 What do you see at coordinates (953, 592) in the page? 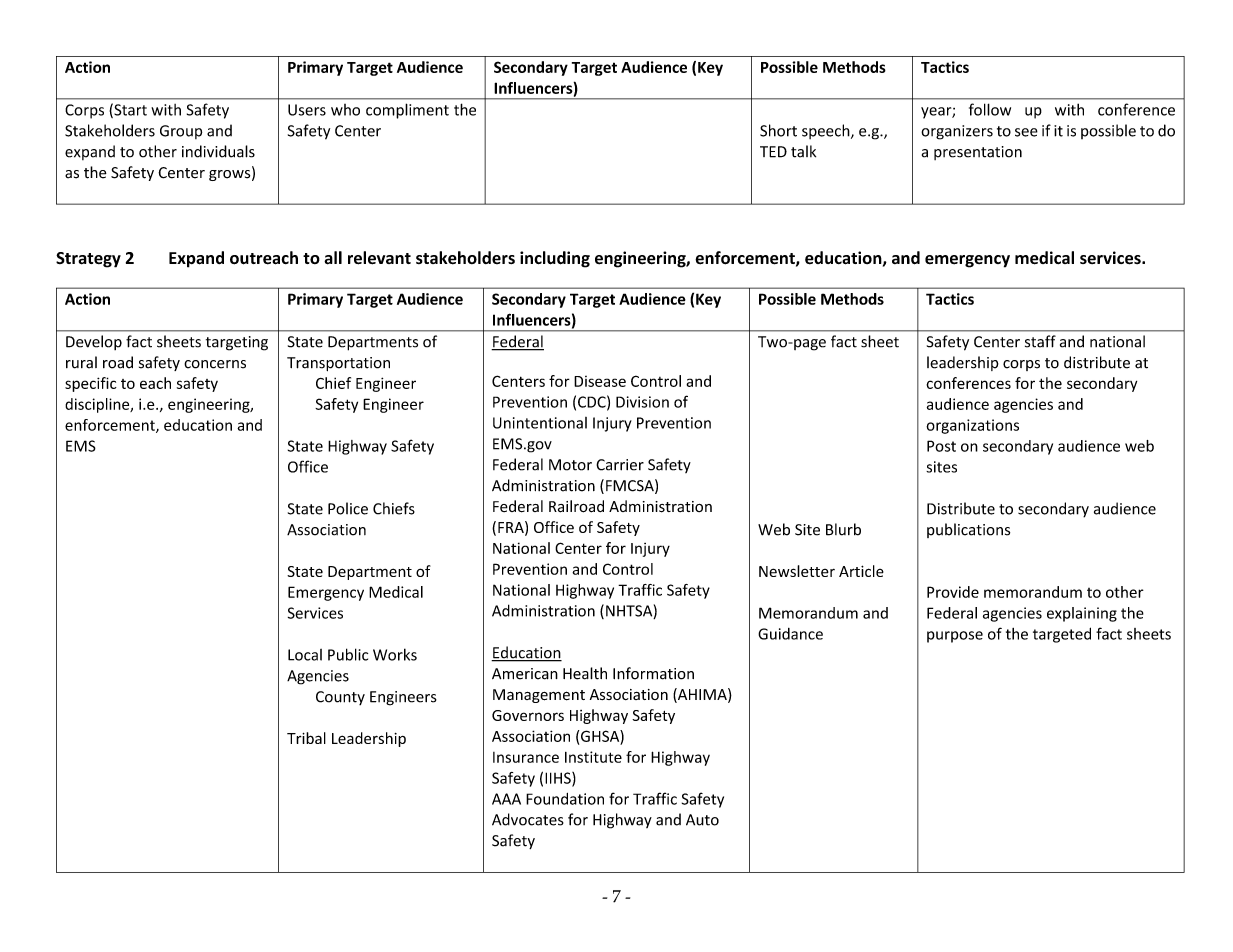
I see `Provide` at bounding box center [953, 592].
